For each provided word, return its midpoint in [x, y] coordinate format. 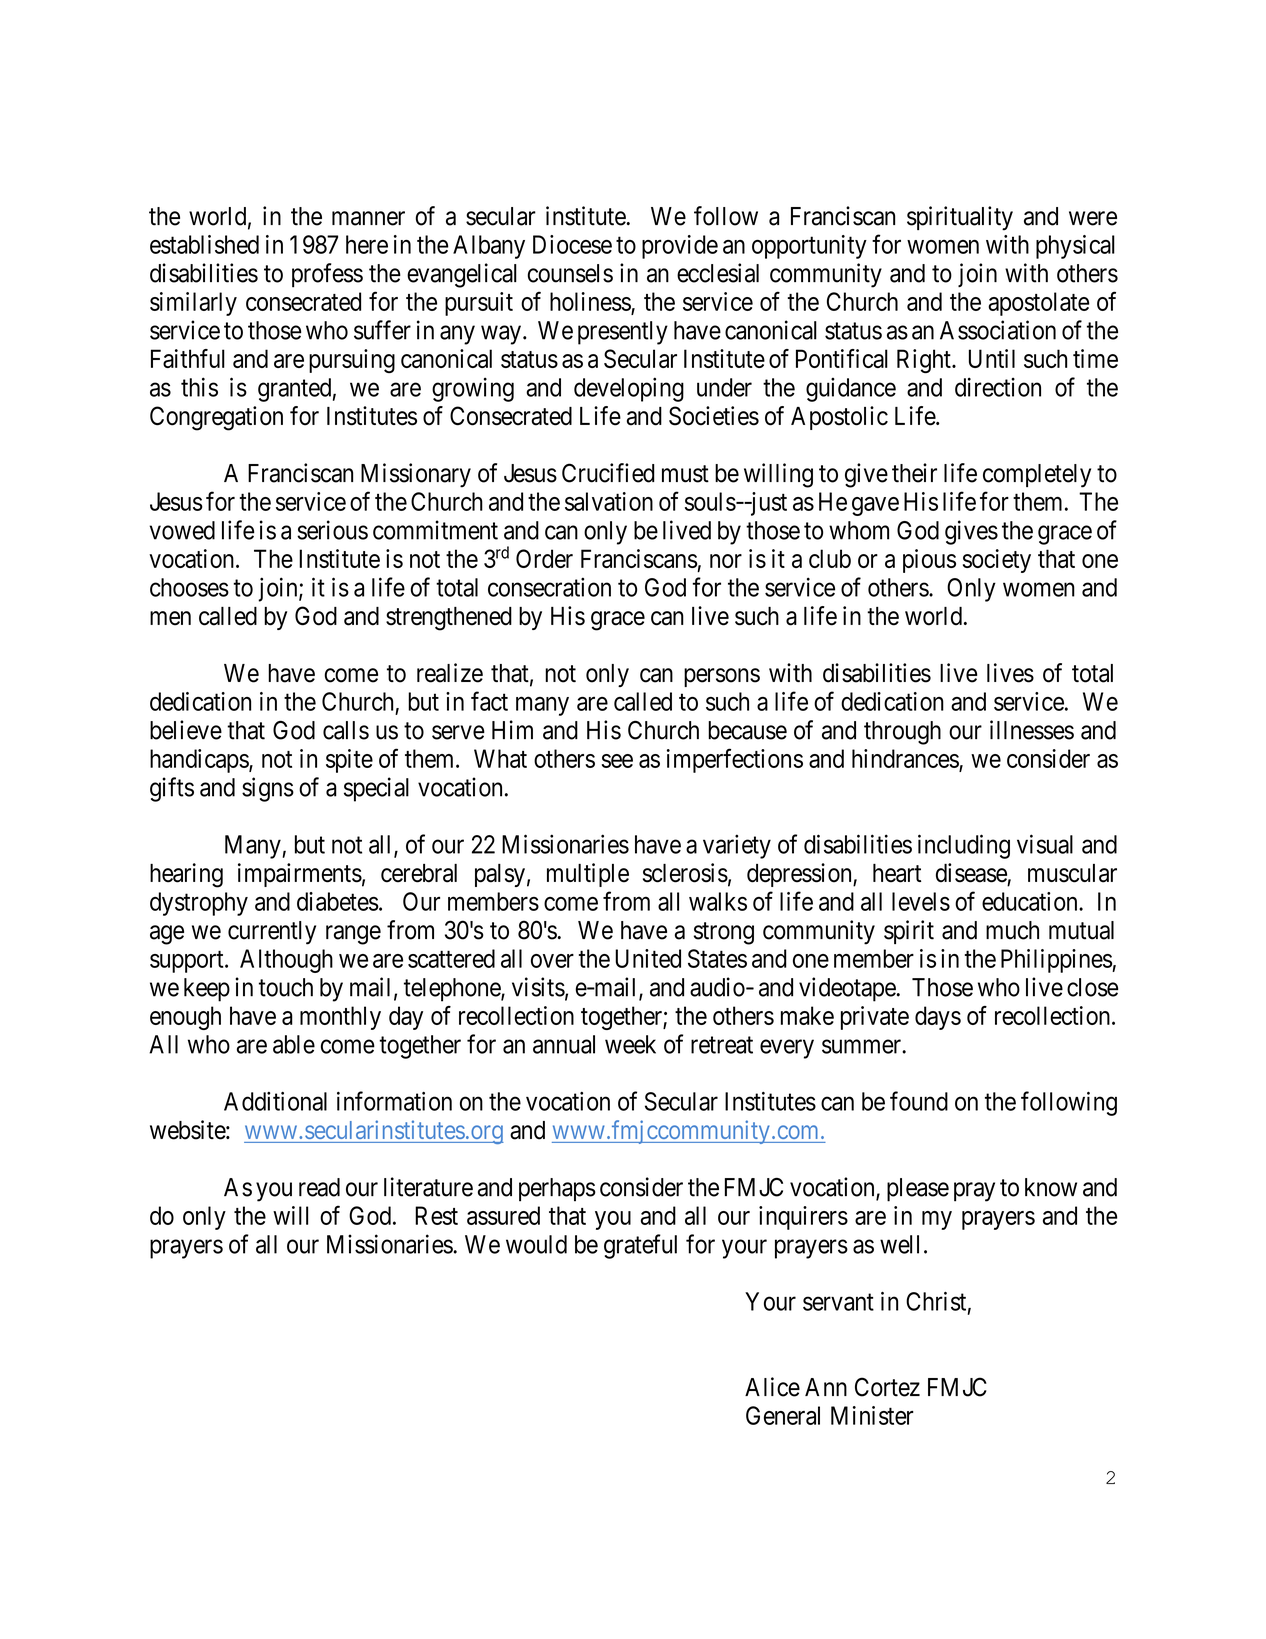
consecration [549, 587]
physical [1075, 247]
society [997, 561]
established [204, 244]
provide [680, 247]
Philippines [1057, 961]
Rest [436, 1215]
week [630, 1044]
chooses [189, 587]
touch [286, 987]
